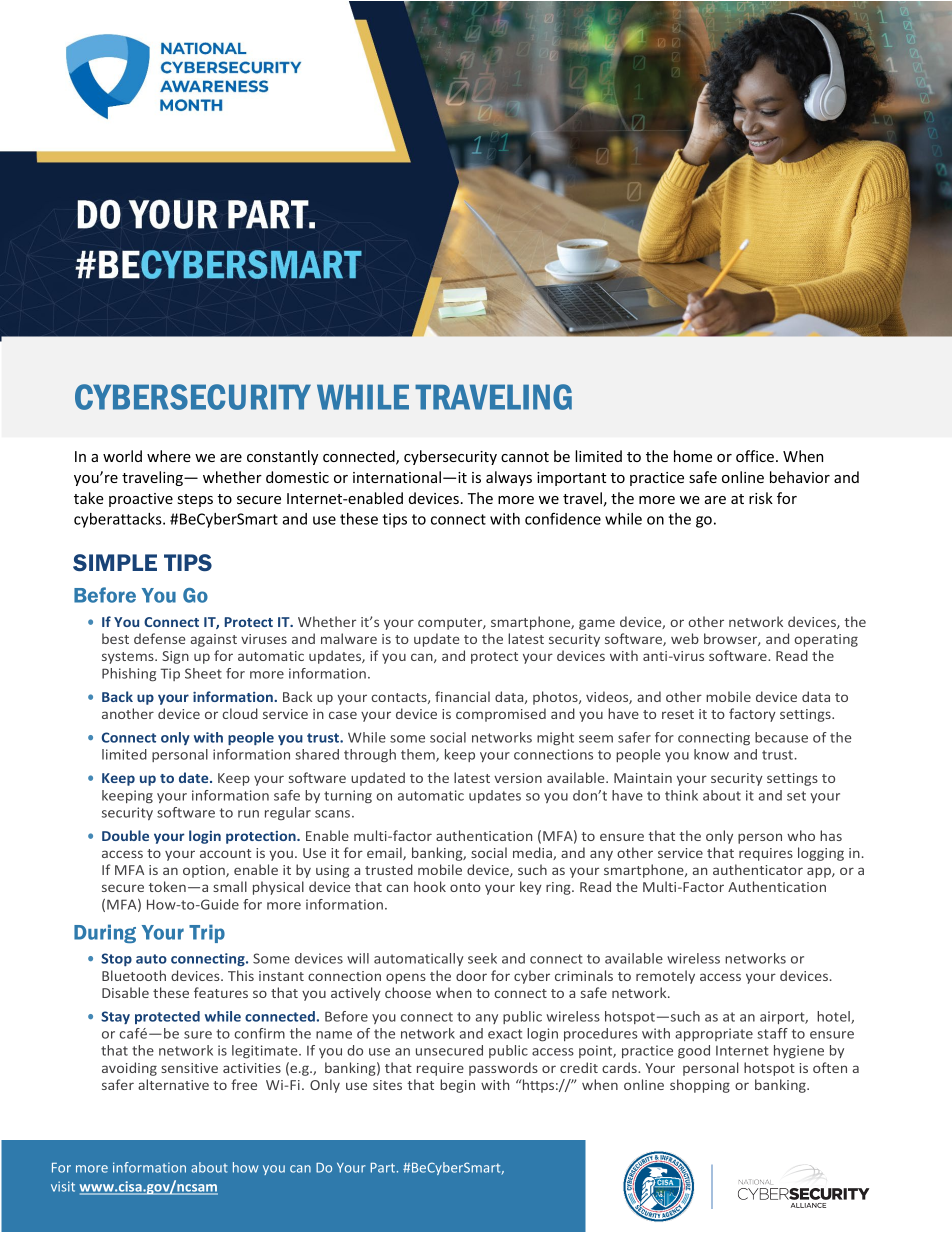  What do you see at coordinates (63, 1186) in the image?
I see `visit` at bounding box center [63, 1186].
